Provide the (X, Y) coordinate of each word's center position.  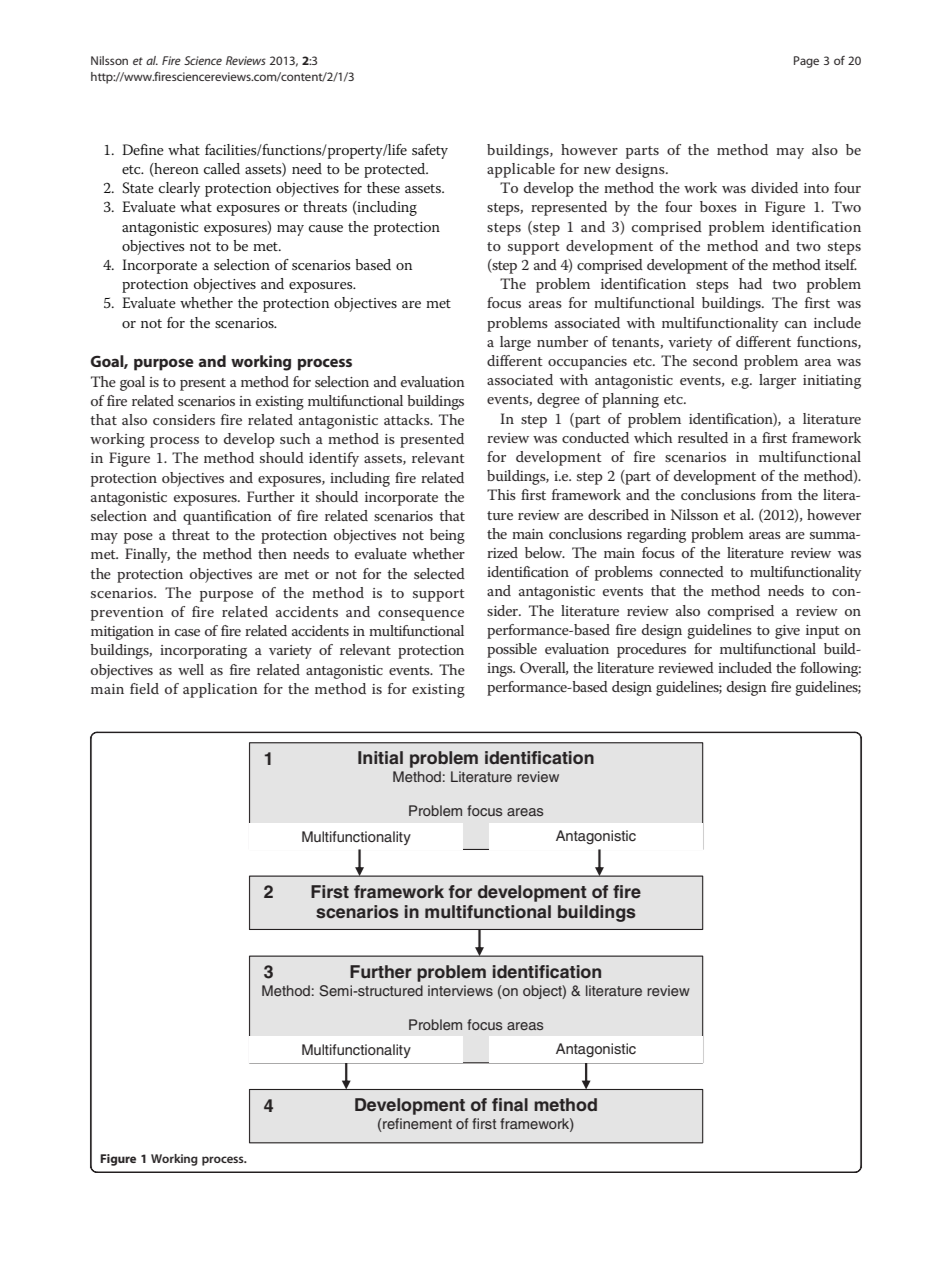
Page (806, 62)
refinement (417, 1123)
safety (430, 151)
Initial (380, 757)
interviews (460, 990)
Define (143, 149)
